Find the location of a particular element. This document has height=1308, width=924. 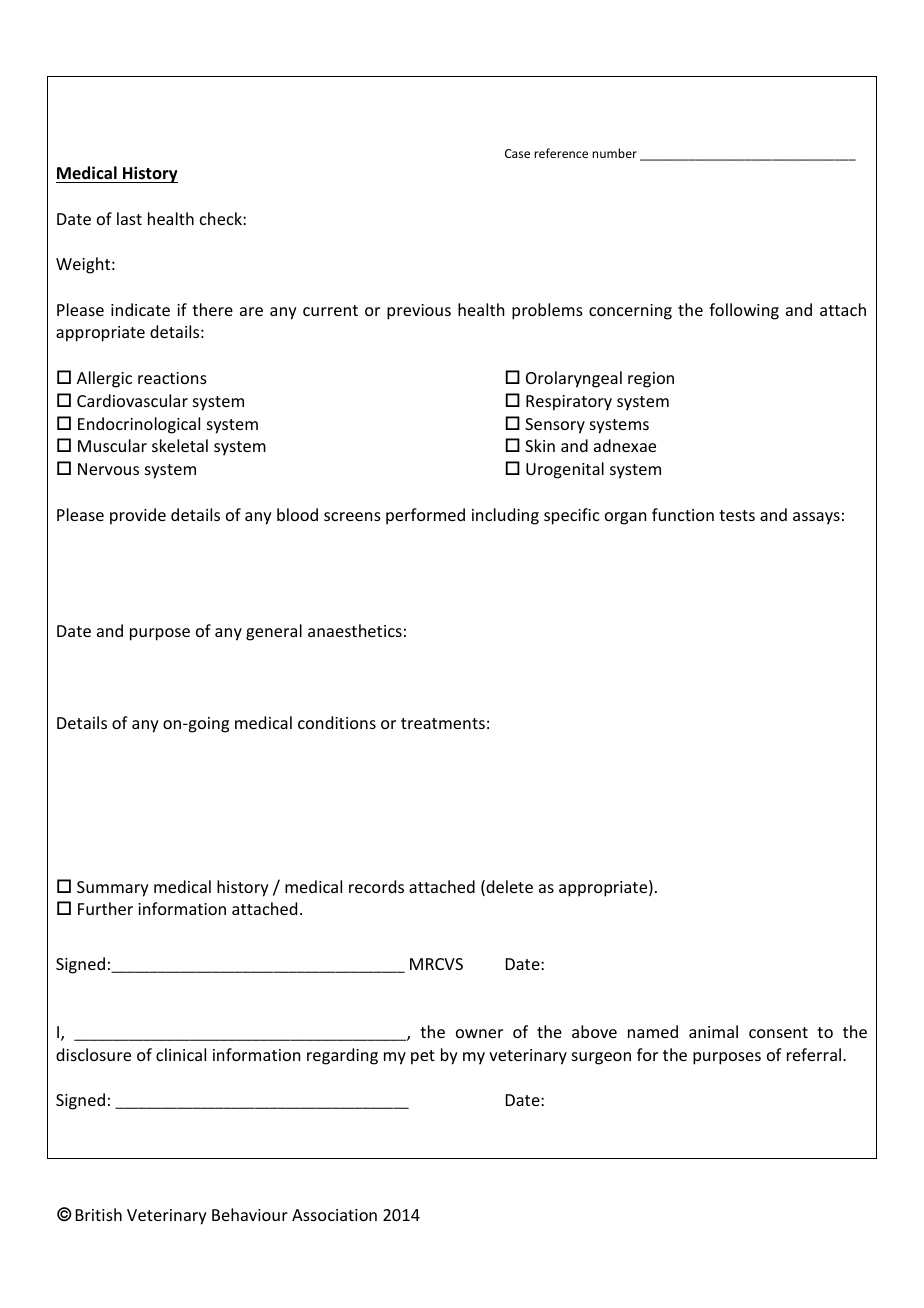

number is located at coordinates (614, 153).
